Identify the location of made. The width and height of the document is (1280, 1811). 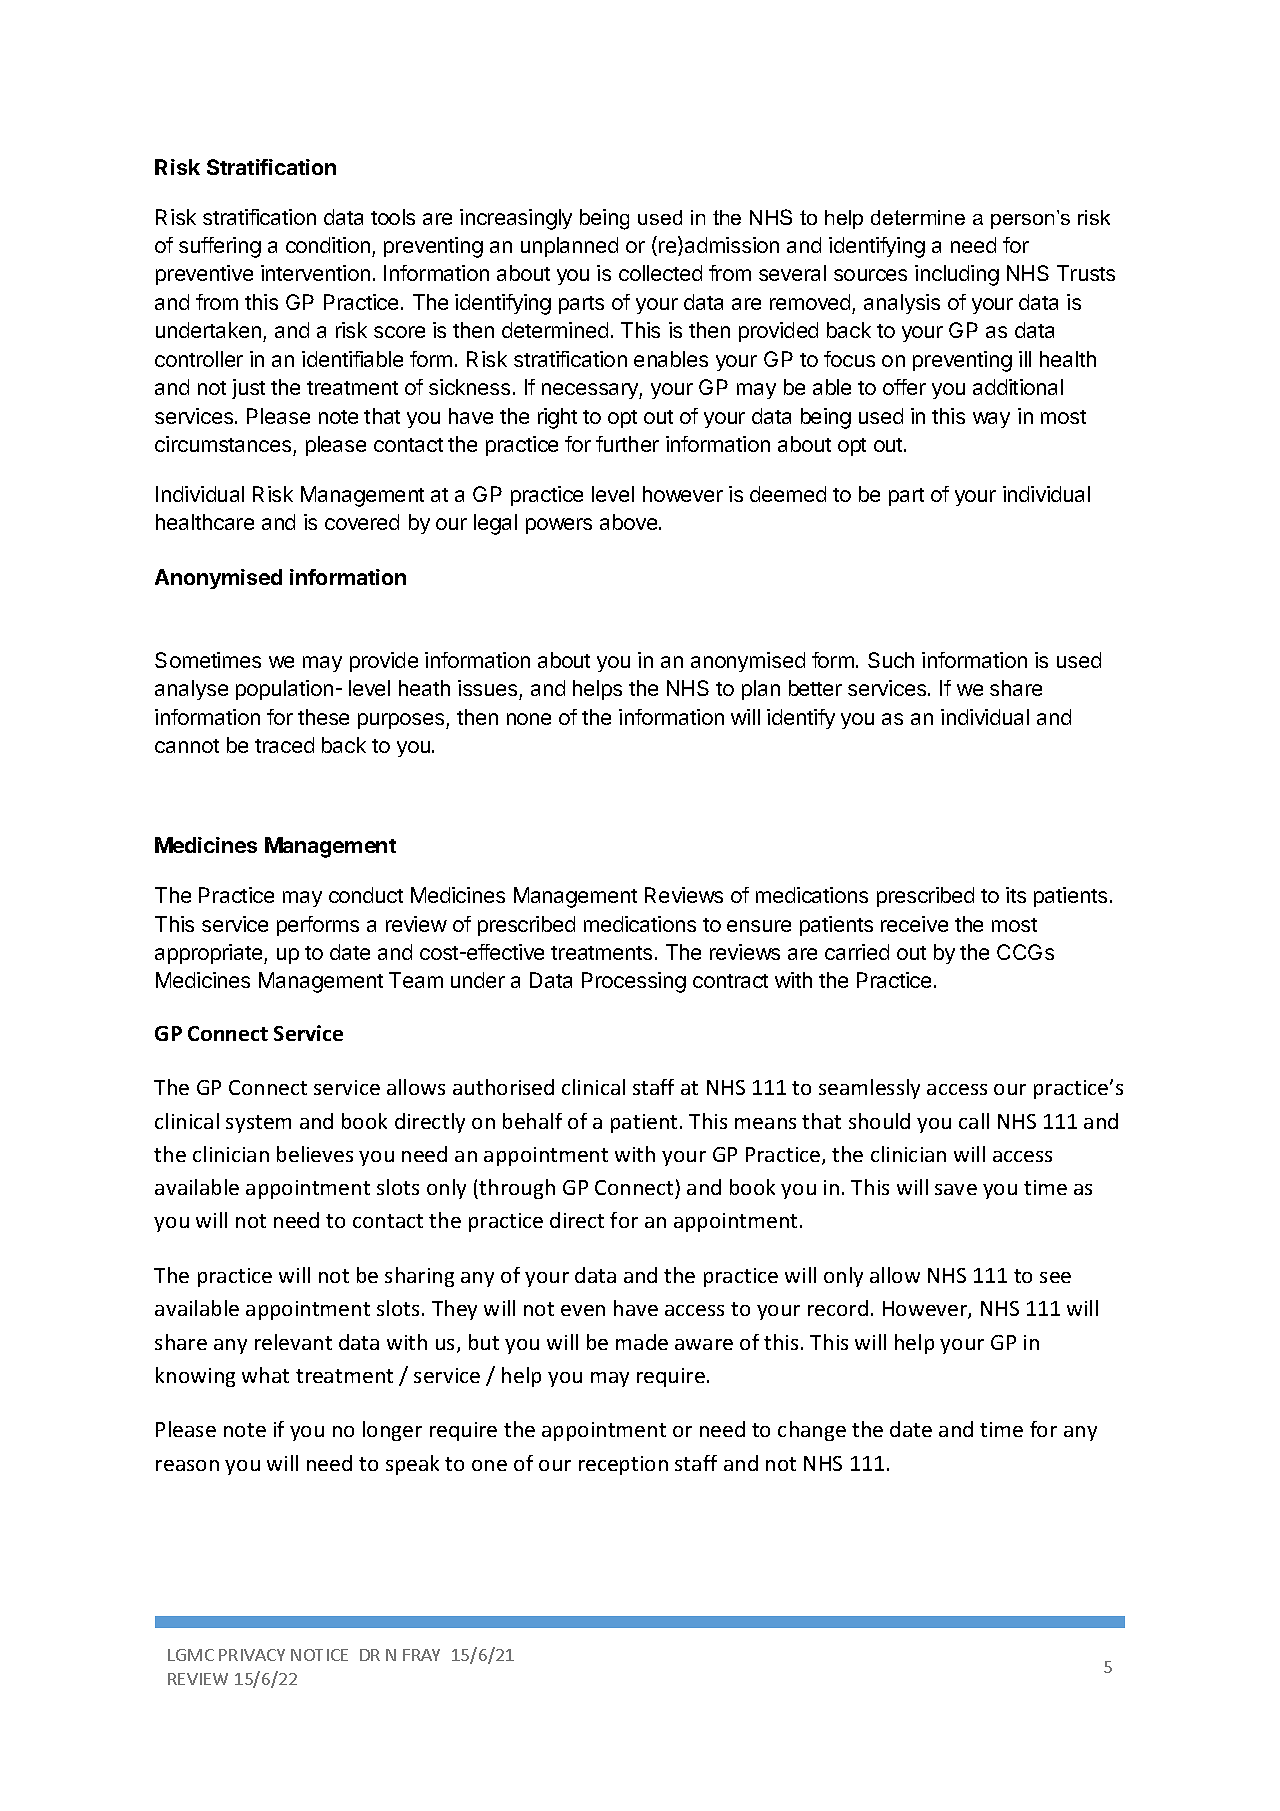
(642, 1342).
